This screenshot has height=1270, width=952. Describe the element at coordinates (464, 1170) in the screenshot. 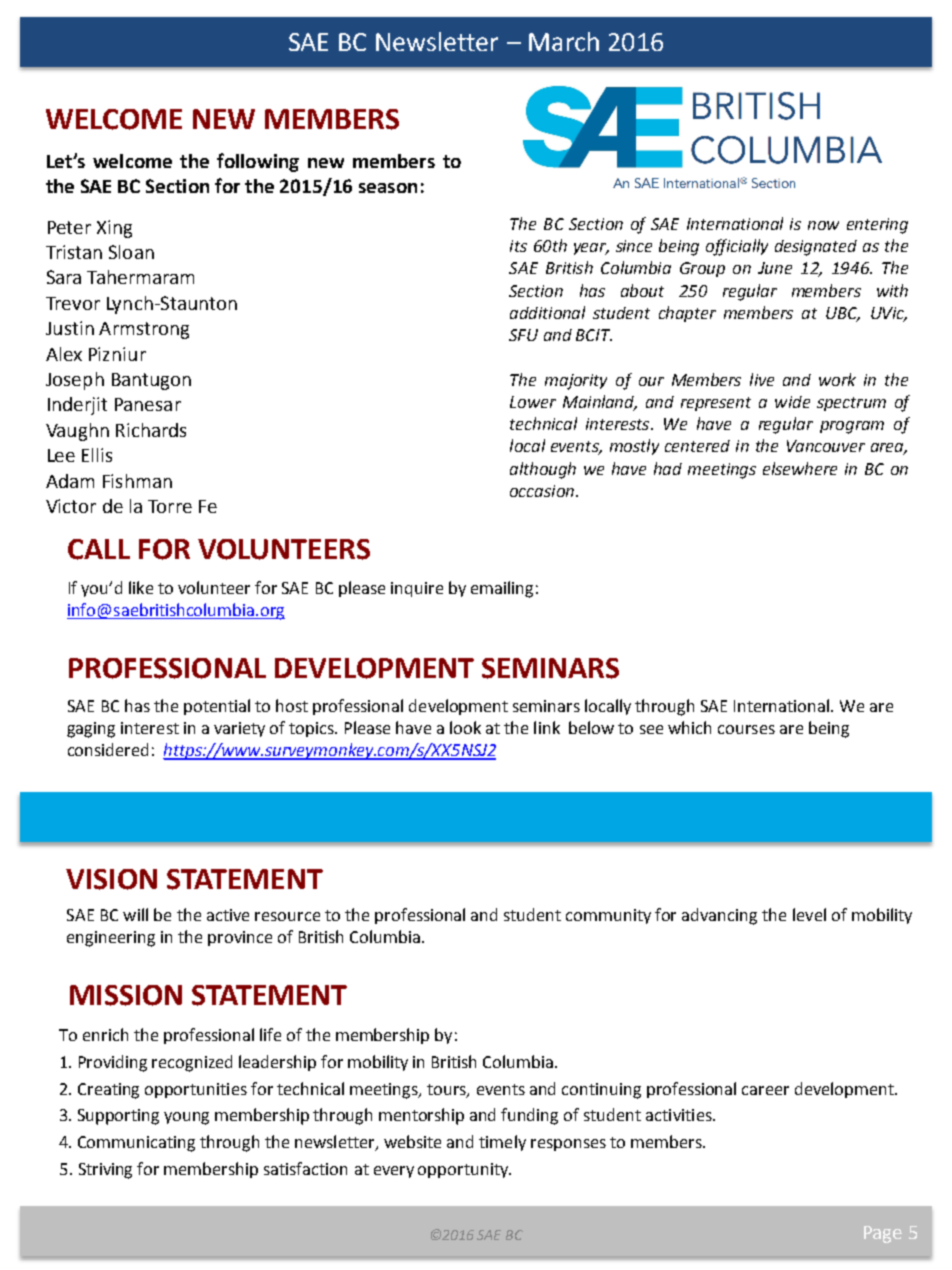

I see `opportunity` at that location.
